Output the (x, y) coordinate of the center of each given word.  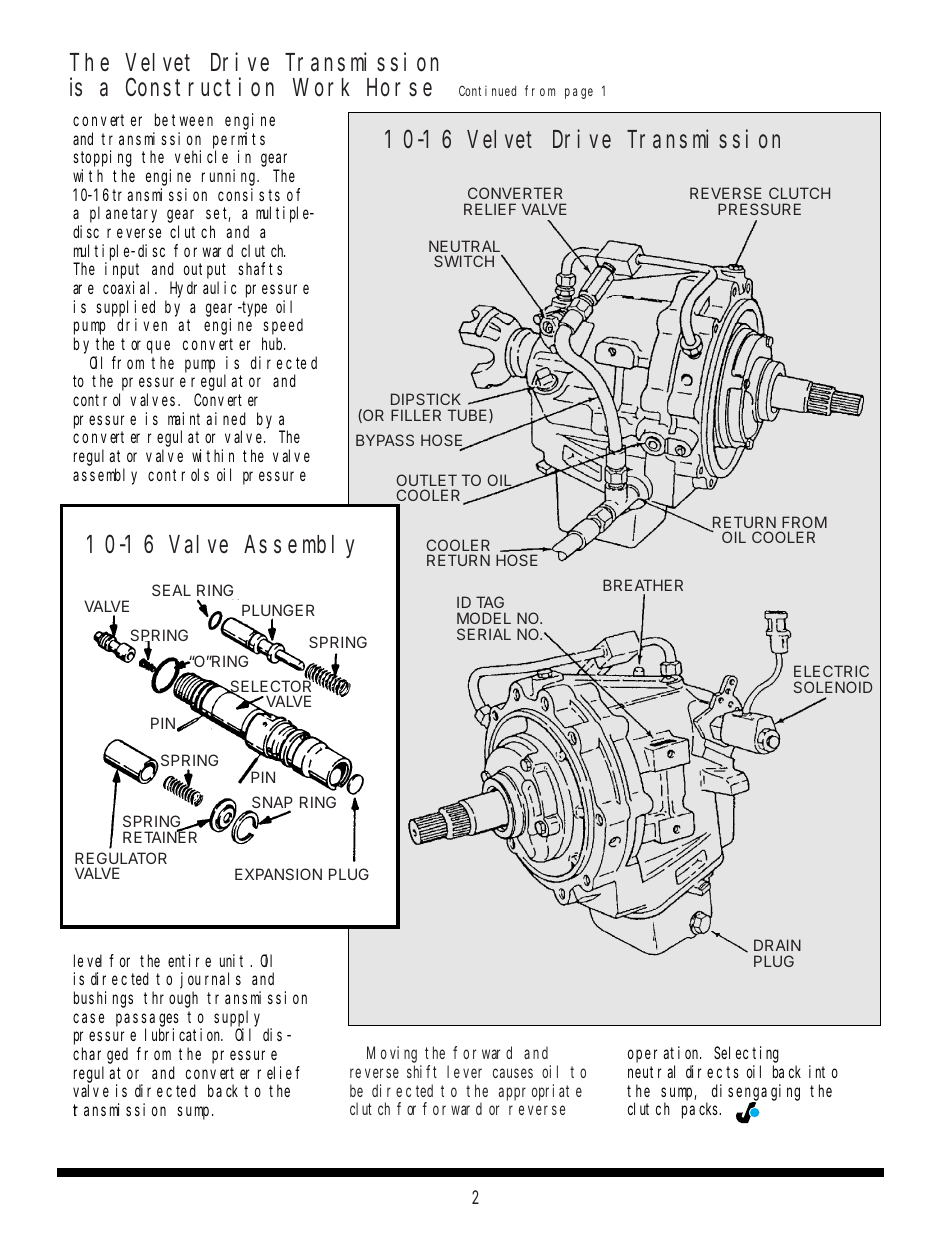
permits (239, 140)
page (579, 93)
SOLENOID (833, 687)
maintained (207, 418)
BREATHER (643, 585)
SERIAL (484, 634)
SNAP (271, 804)
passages (147, 1020)
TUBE (469, 416)
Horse (399, 88)
